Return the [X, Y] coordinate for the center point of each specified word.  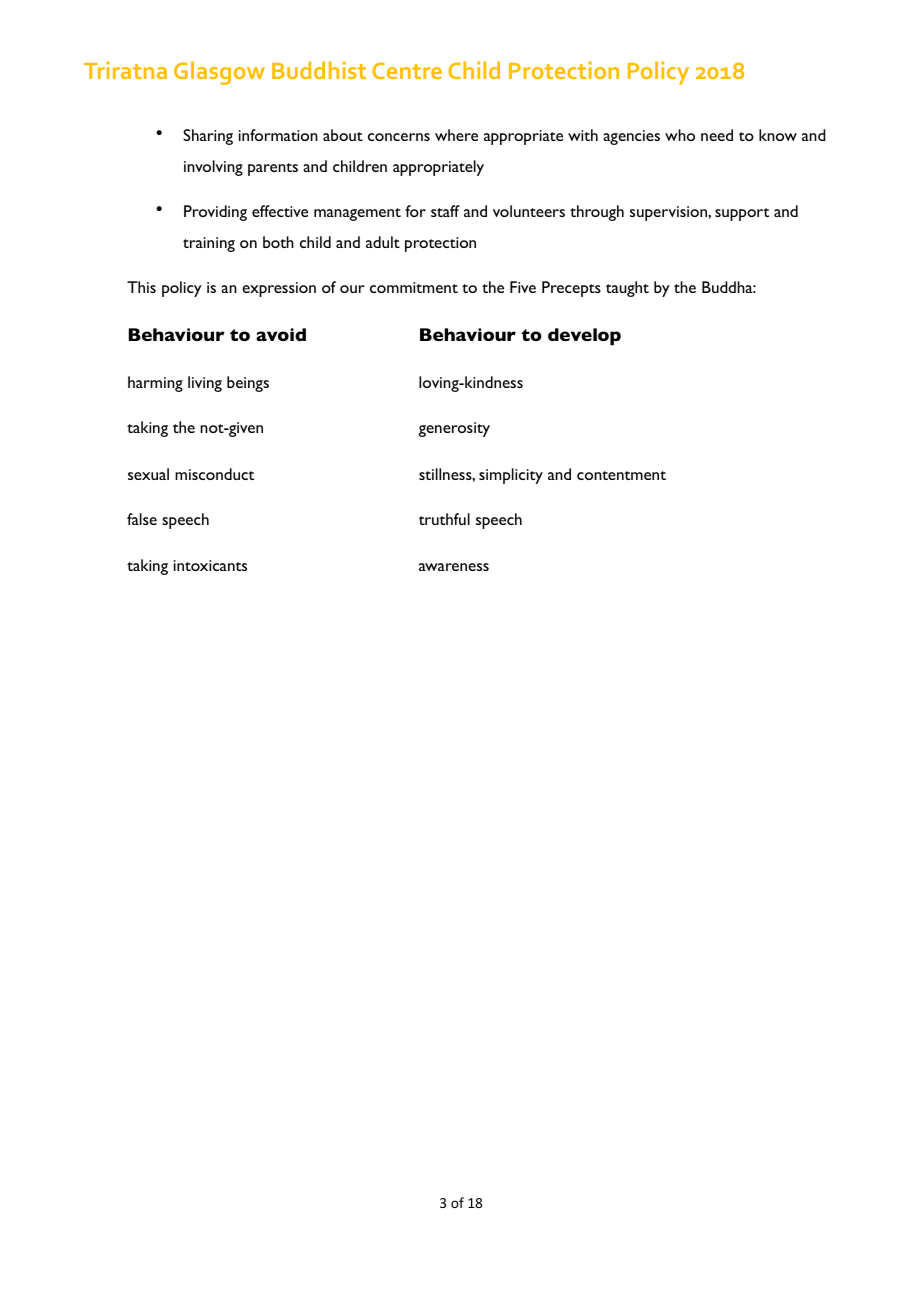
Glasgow [219, 73]
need [717, 135]
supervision [669, 213]
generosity [454, 429]
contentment [621, 475]
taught [627, 289]
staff [445, 211]
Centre [407, 70]
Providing [215, 213]
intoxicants [210, 565]
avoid [281, 334]
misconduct [214, 474]
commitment [414, 287]
